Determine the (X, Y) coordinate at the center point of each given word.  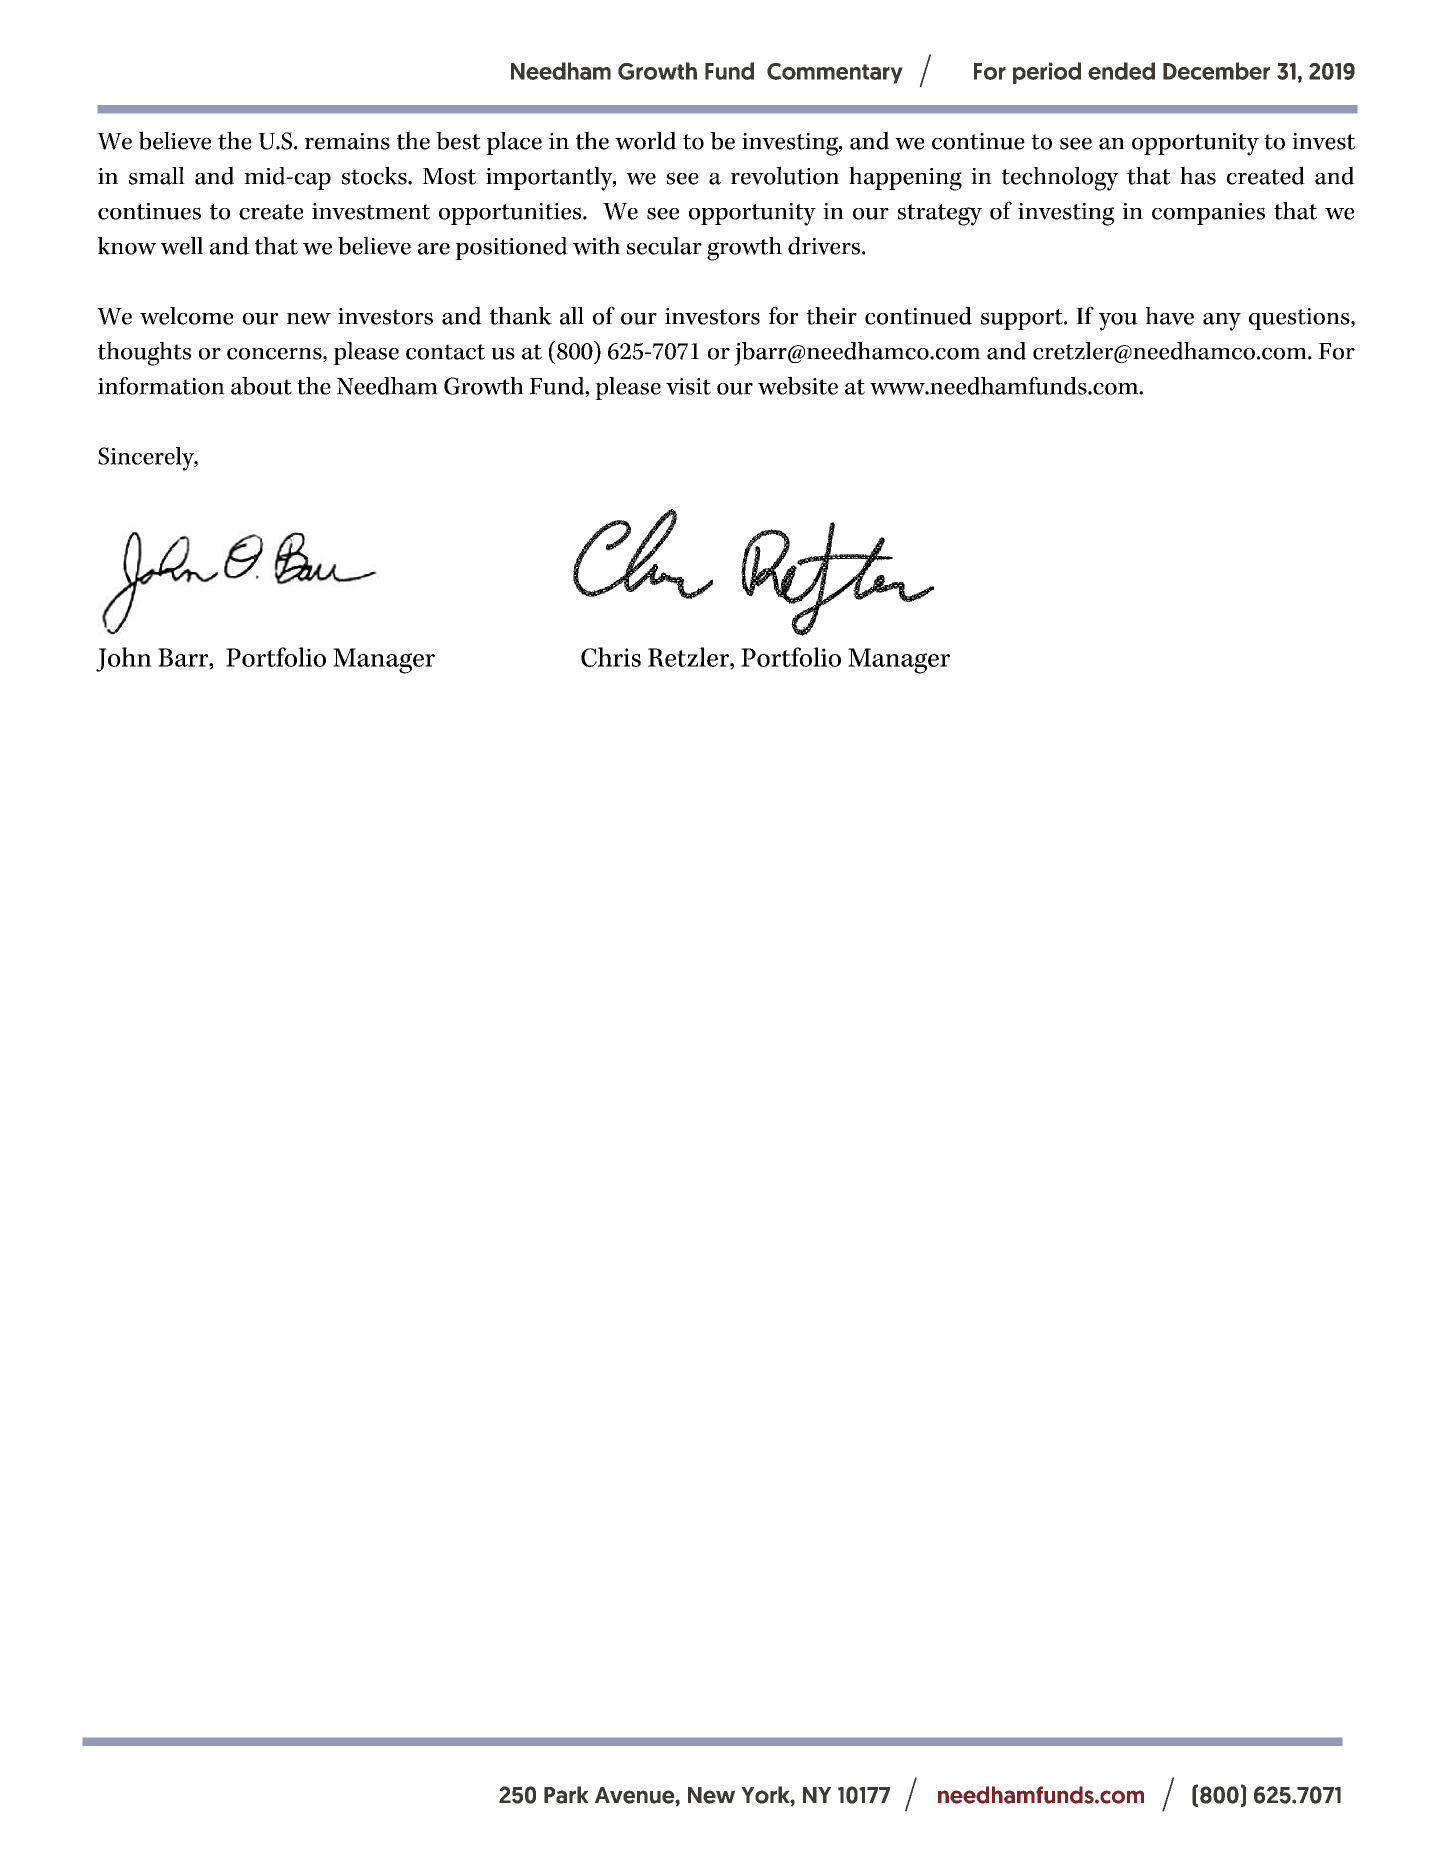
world (646, 140)
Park (566, 1795)
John (124, 659)
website (798, 386)
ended (1121, 71)
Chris (611, 657)
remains (347, 141)
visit (688, 386)
